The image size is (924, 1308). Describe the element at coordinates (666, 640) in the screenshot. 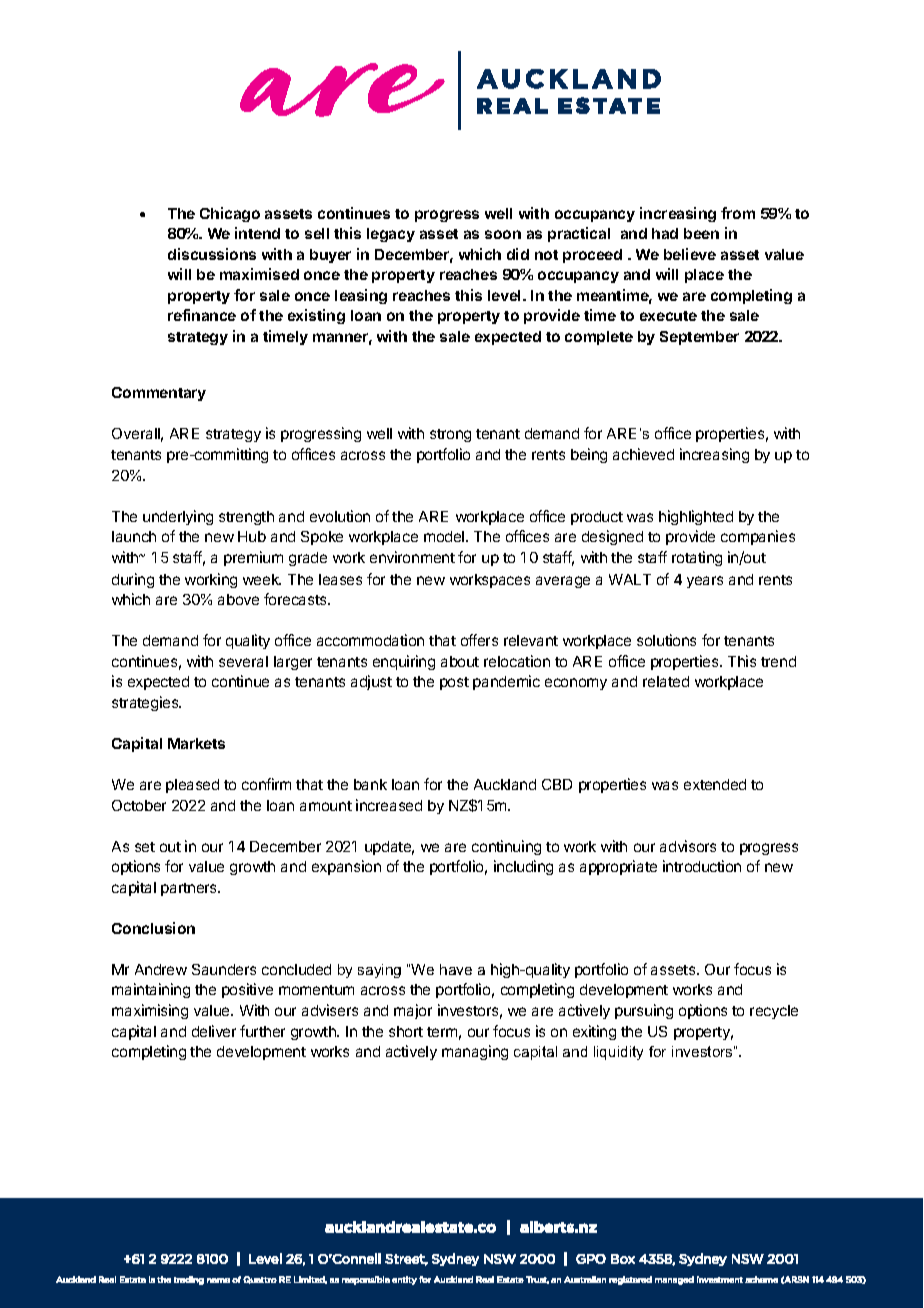

I see `solutions` at that location.
